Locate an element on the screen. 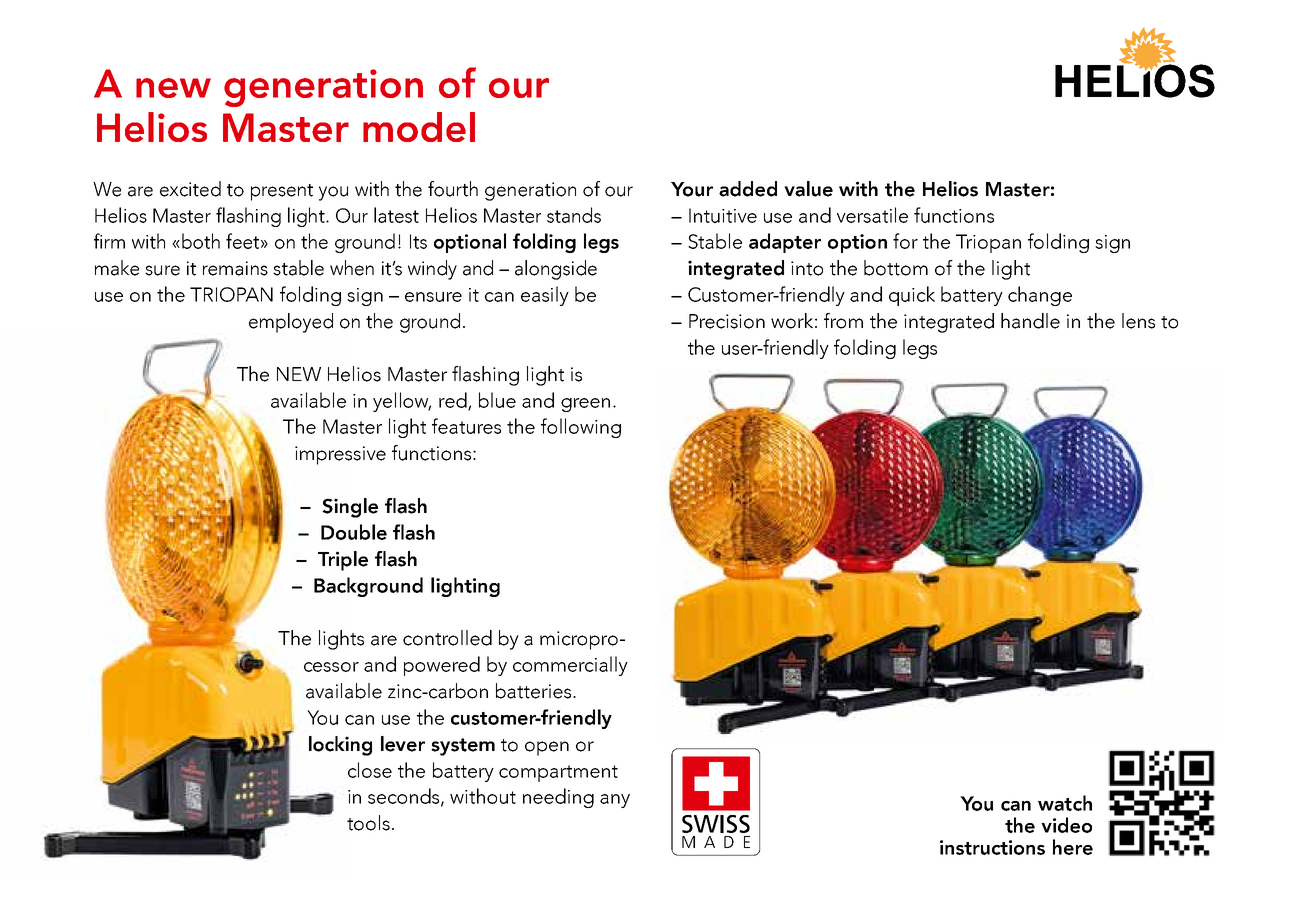  value is located at coordinates (808, 189).
